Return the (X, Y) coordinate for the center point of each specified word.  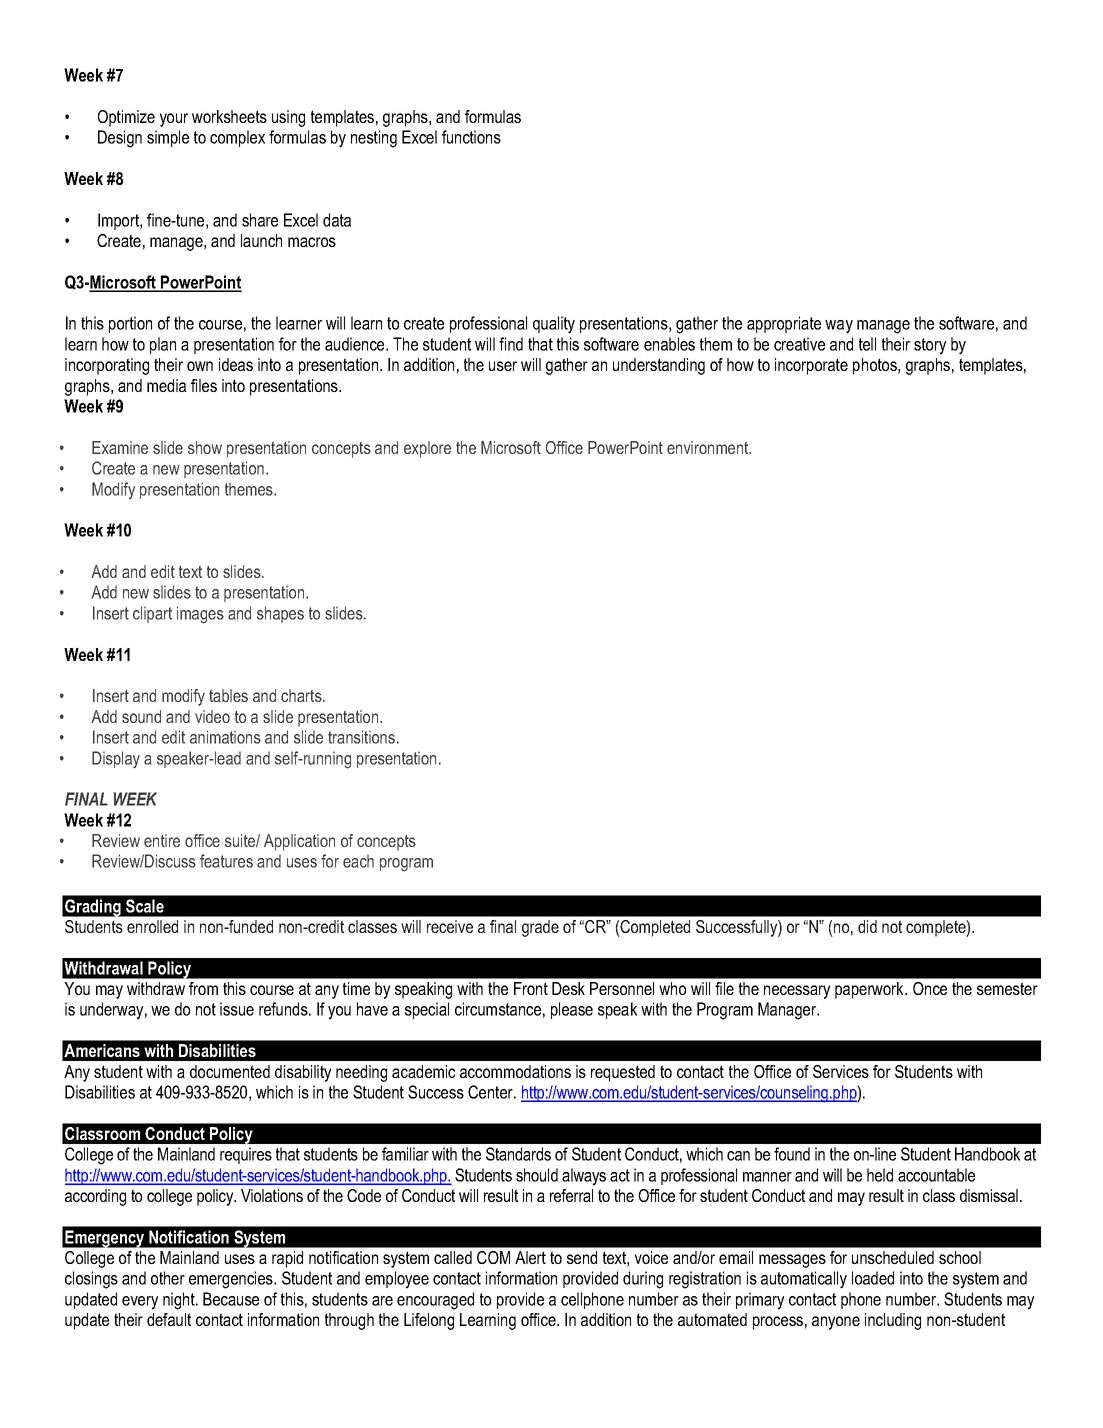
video (212, 716)
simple (168, 138)
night (180, 1301)
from (203, 988)
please (572, 1010)
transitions (361, 737)
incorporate (811, 366)
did (867, 926)
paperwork (870, 990)
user (503, 366)
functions (471, 137)
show (205, 447)
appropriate (784, 324)
